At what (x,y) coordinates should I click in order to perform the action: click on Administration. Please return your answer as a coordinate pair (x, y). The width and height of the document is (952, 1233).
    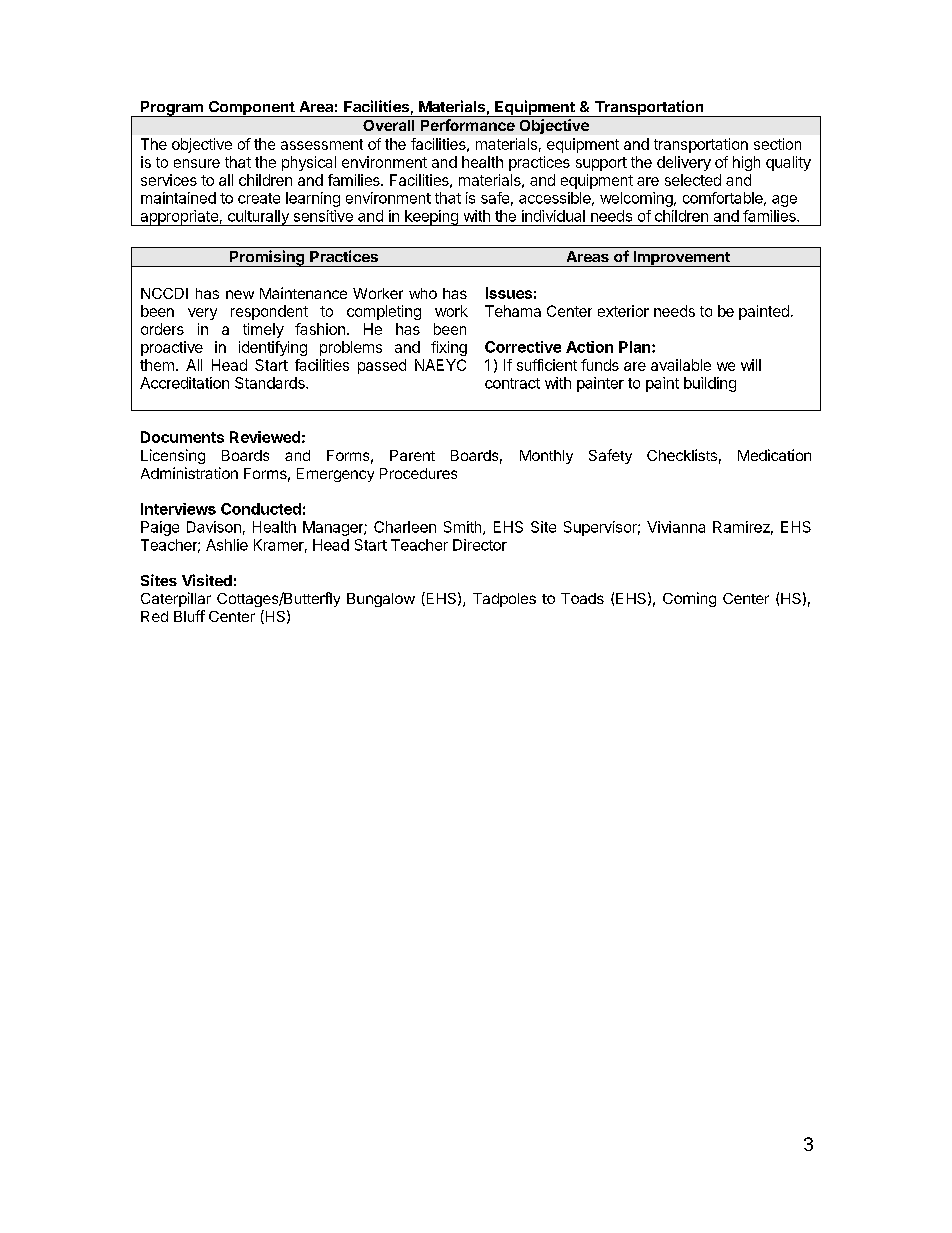
    Looking at the image, I should click on (189, 473).
